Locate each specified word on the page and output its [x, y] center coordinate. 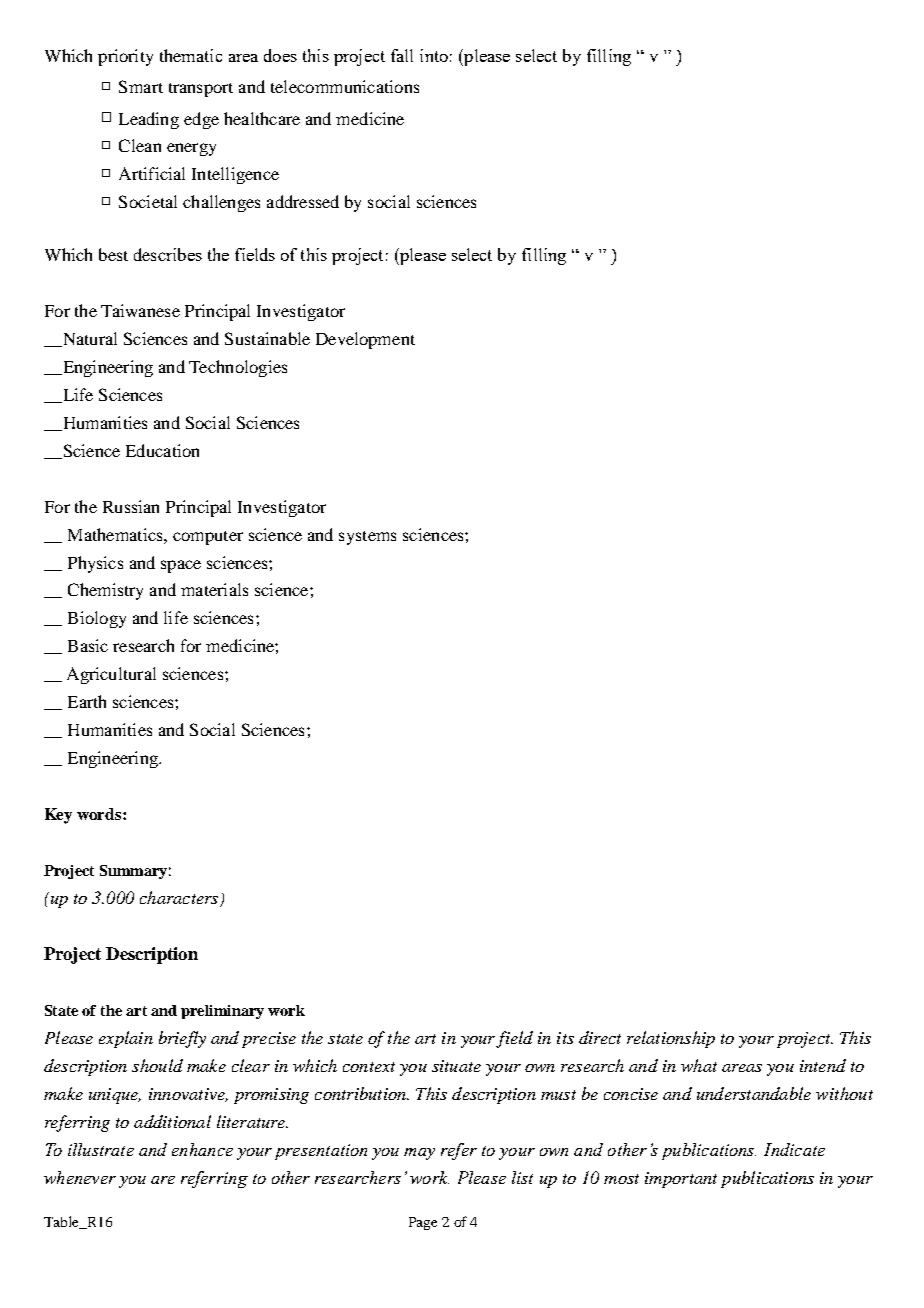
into [434, 55]
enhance [202, 1149]
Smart [141, 86]
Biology [97, 619]
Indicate [794, 1149]
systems [367, 538]
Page [423, 1223]
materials [214, 589]
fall [402, 55]
